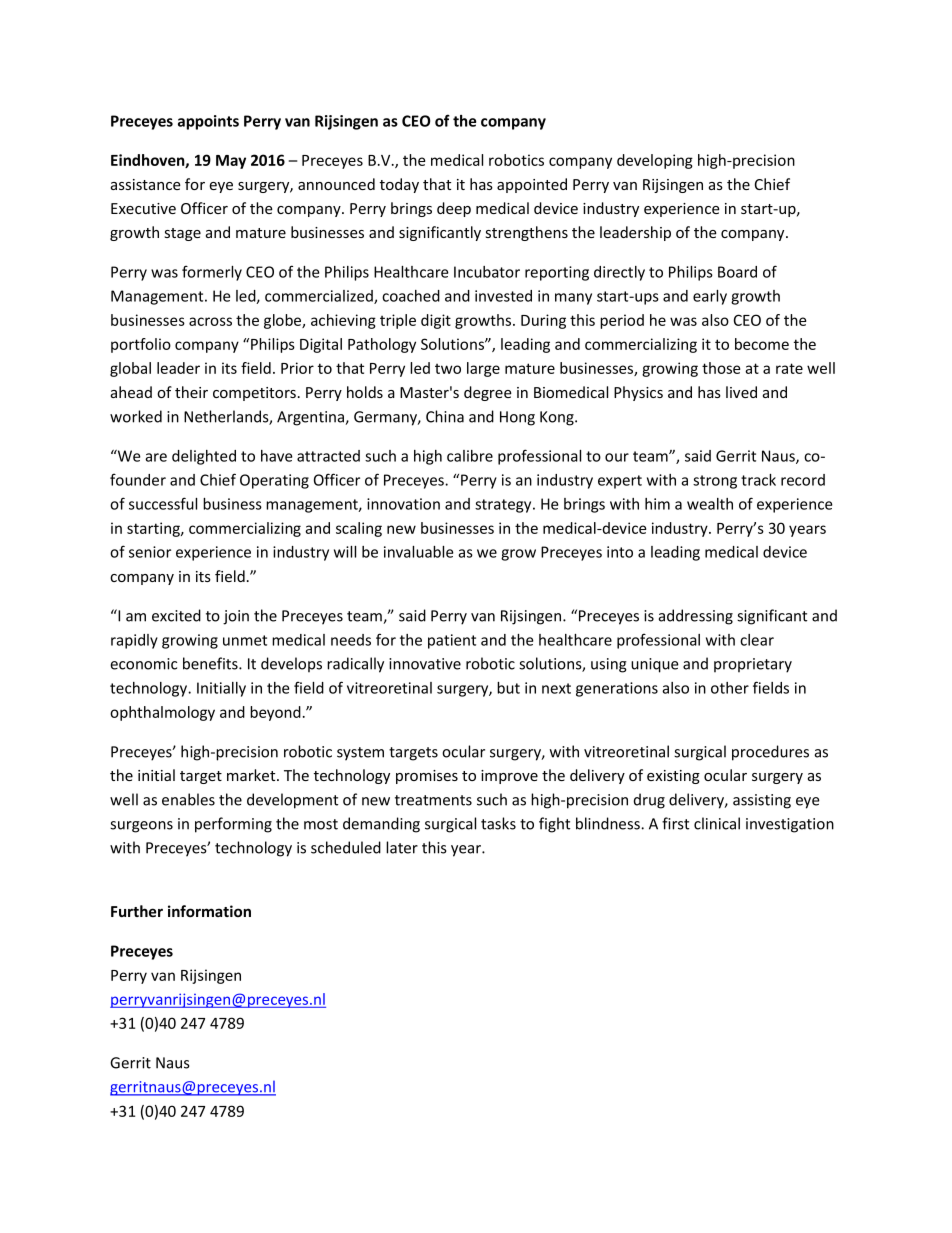  I want to click on innovation, so click(403, 504).
